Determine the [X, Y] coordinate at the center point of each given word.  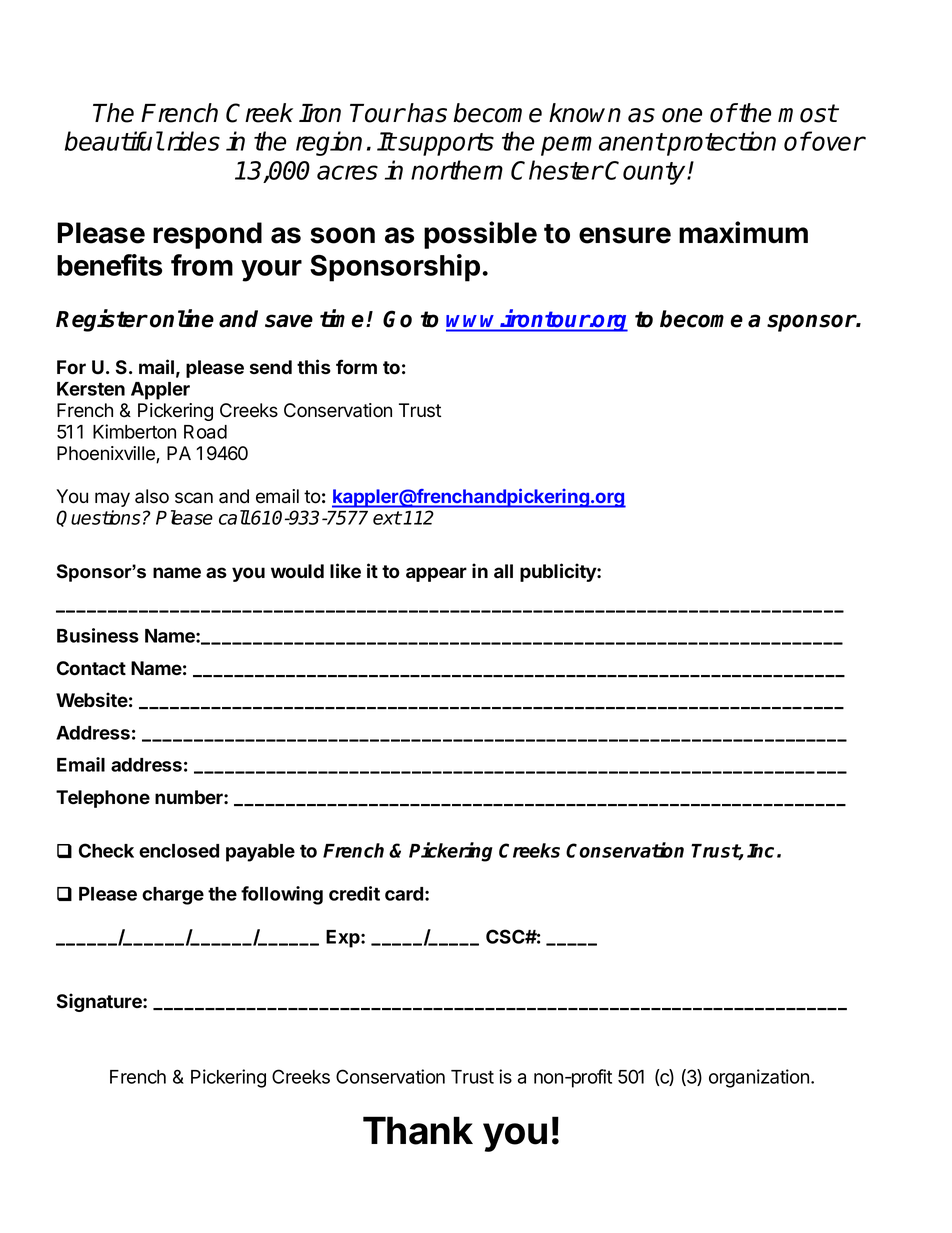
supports [446, 144]
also [152, 496]
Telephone [103, 799]
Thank [418, 1130]
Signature [100, 1002]
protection [720, 143]
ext [387, 518]
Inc [760, 851]
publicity [559, 572]
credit [354, 893]
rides [193, 141]
